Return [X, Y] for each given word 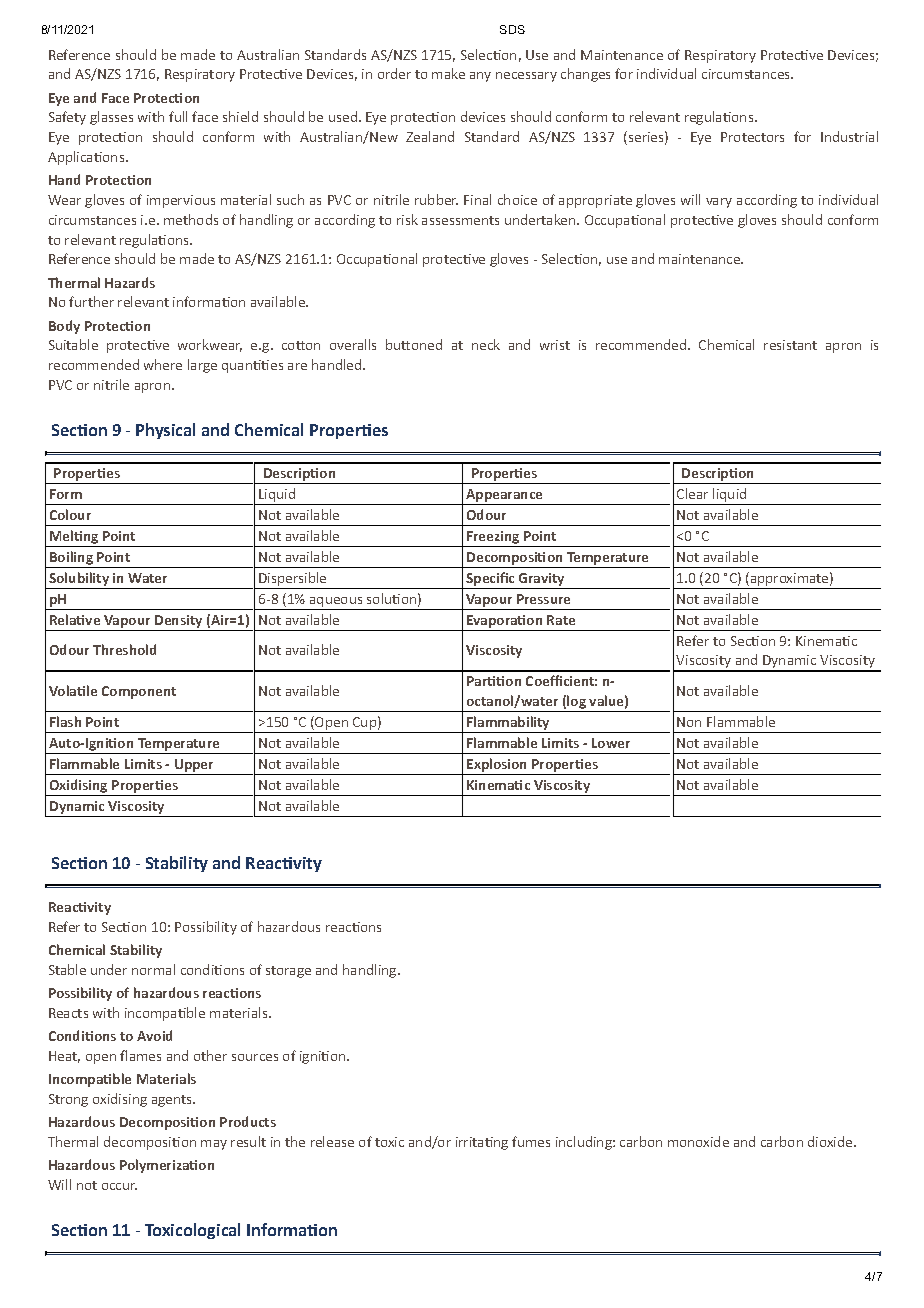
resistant [790, 345]
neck [486, 344]
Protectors [752, 137]
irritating [482, 1143]
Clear [692, 493]
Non [689, 722]
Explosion [496, 765]
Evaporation [504, 621]
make [448, 73]
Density [178, 621]
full [178, 116]
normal [153, 969]
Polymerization [167, 1166]
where [163, 364]
